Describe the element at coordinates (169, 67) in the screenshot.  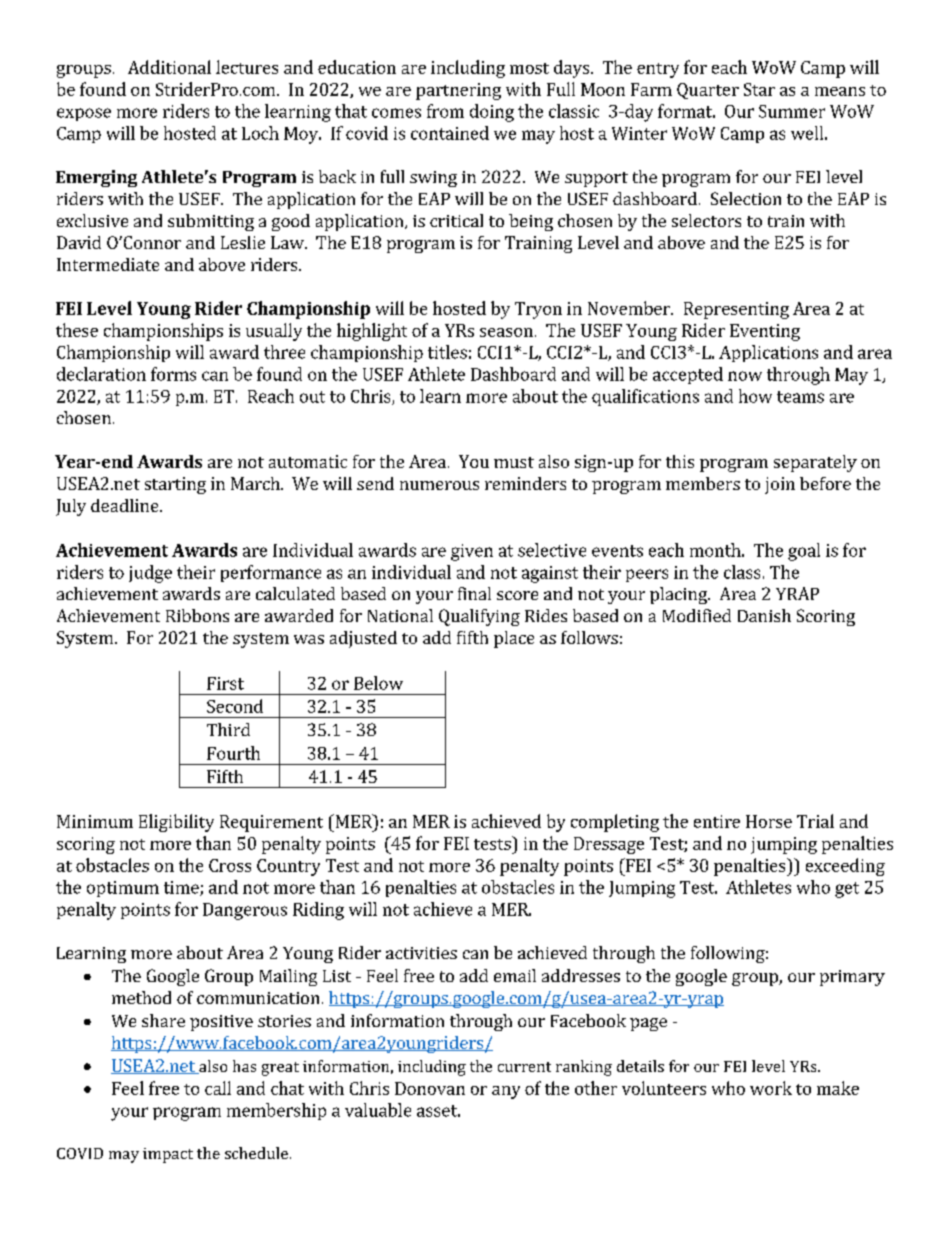
I see `Additional` at that location.
